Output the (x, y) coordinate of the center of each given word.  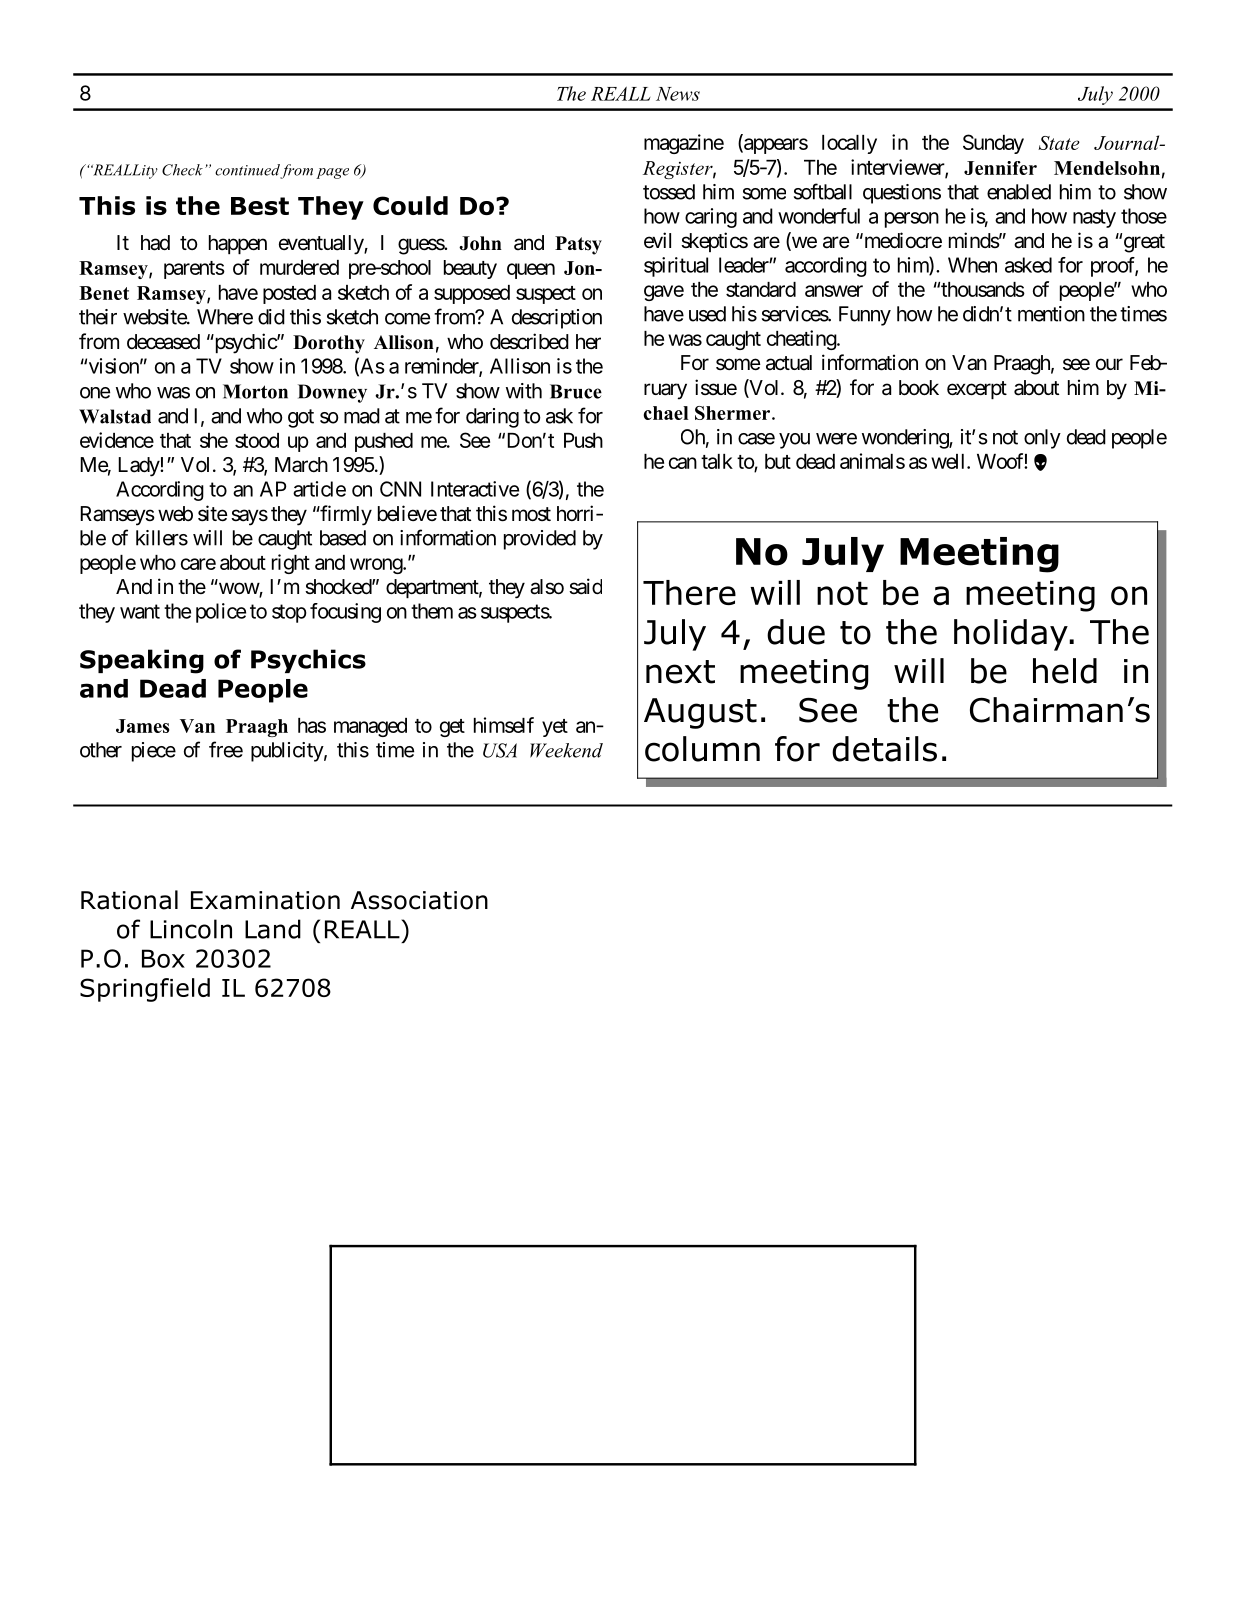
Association (419, 900)
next (680, 672)
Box (163, 958)
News (678, 94)
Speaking (142, 661)
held (1065, 671)
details (884, 749)
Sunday (993, 144)
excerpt (977, 390)
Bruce (576, 391)
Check (182, 170)
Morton (255, 391)
